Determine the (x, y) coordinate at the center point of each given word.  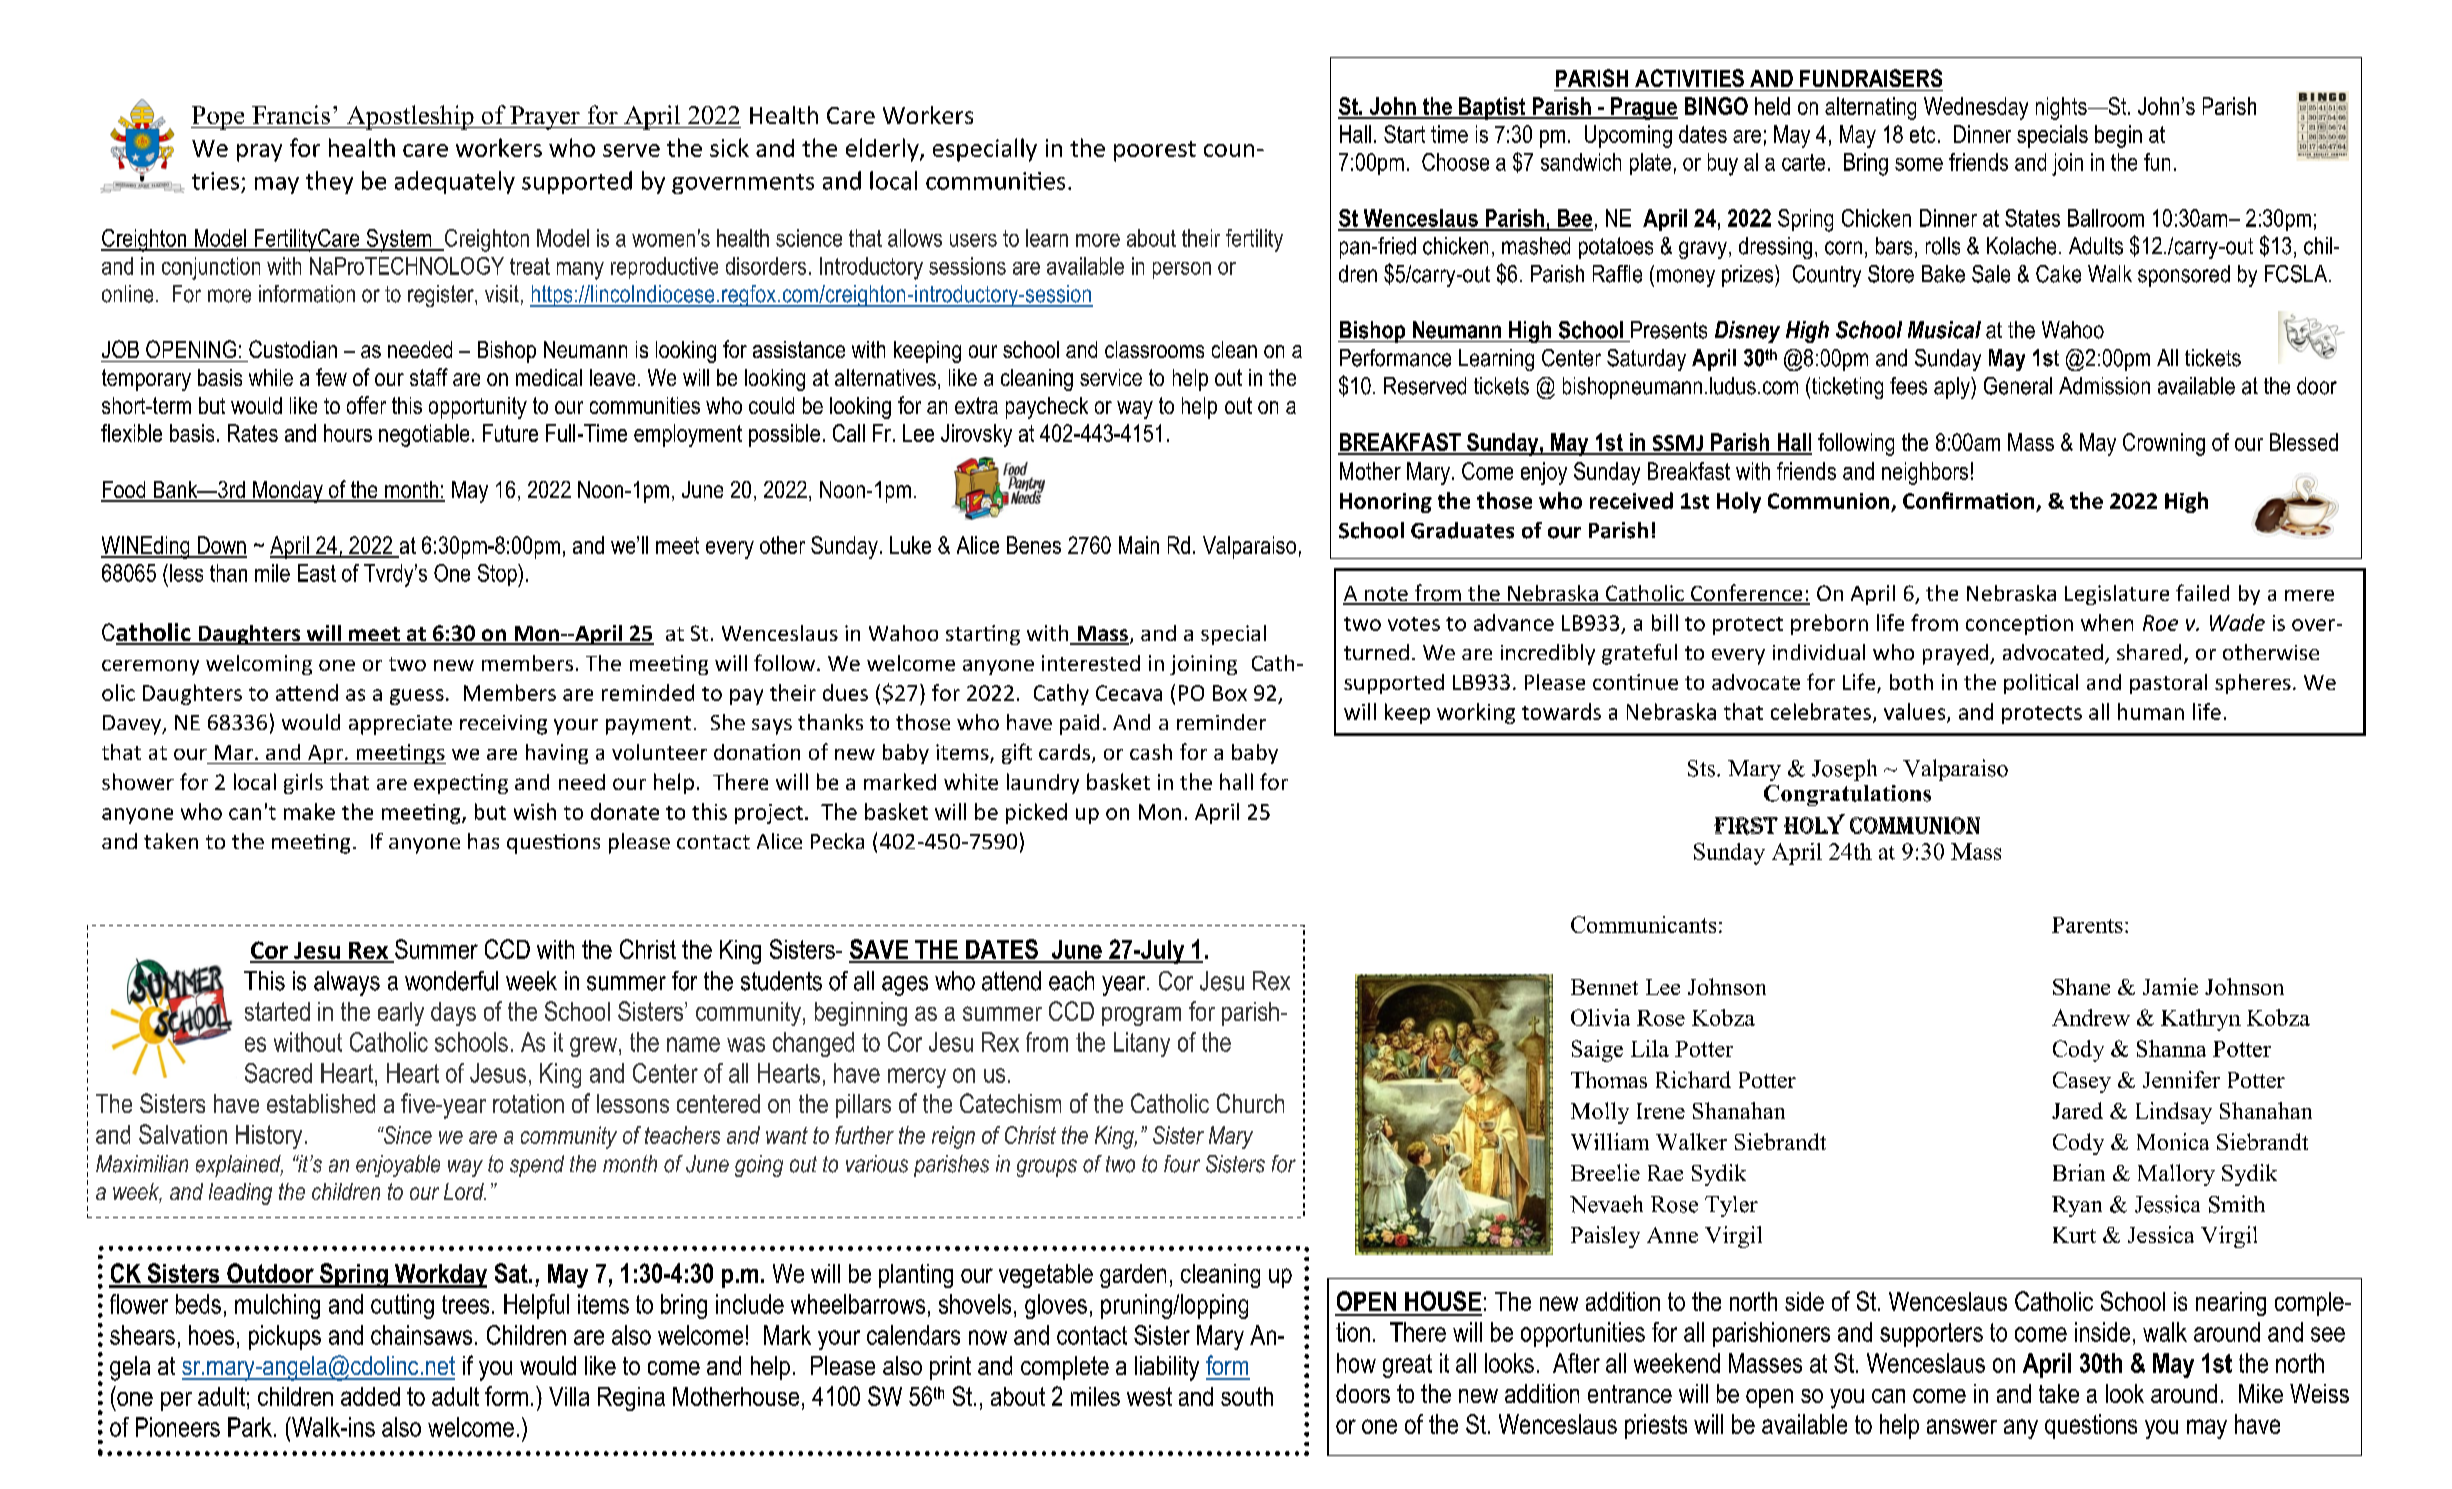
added (370, 1396)
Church (1250, 1103)
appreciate (400, 725)
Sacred (278, 1073)
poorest (1155, 151)
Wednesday (1976, 108)
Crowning (2164, 444)
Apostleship (410, 117)
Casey (2082, 1082)
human (2151, 711)
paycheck (1047, 408)
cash (1151, 752)
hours (348, 433)
